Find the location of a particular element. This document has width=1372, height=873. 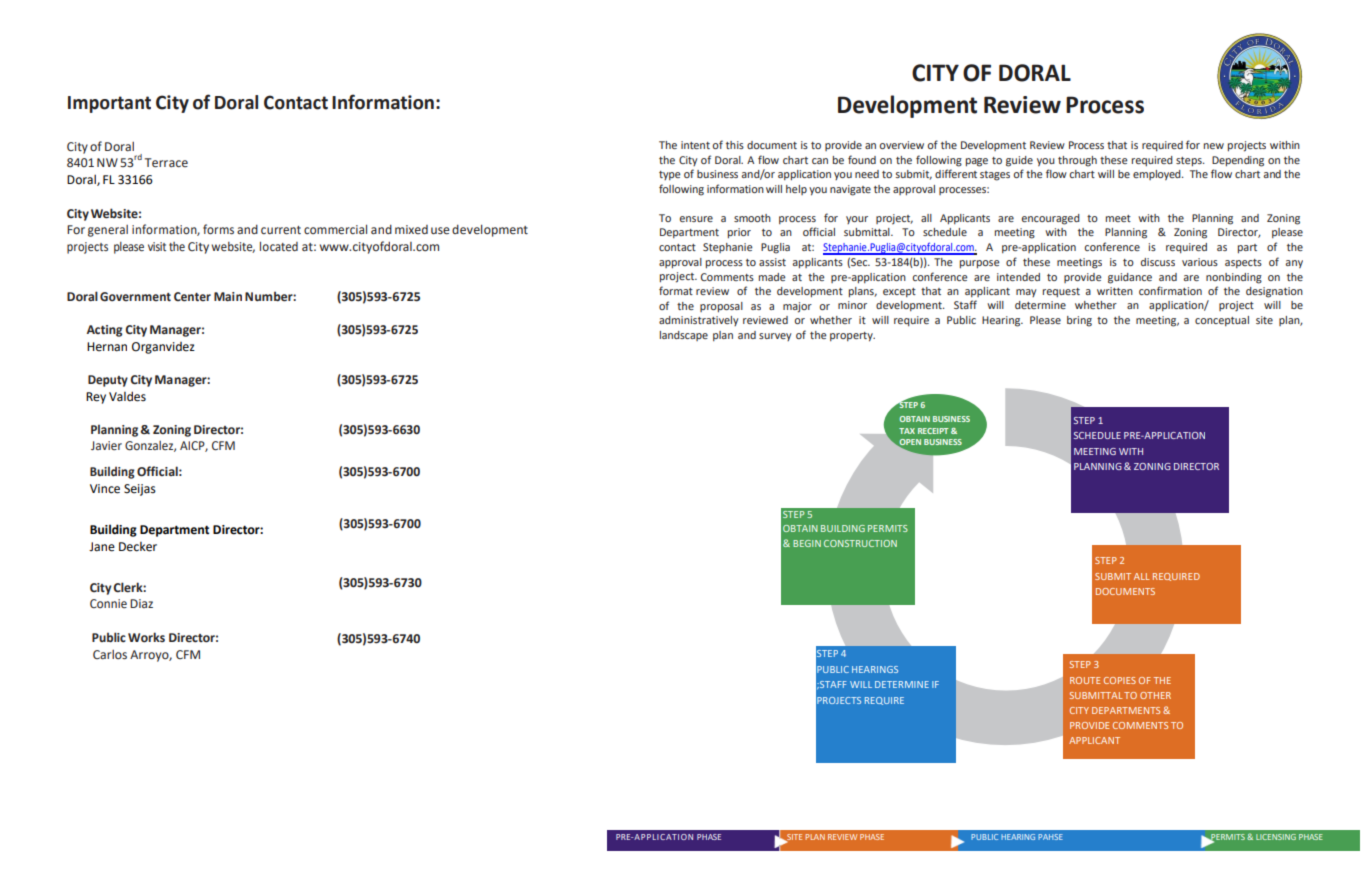

Vince is located at coordinates (105, 489).
